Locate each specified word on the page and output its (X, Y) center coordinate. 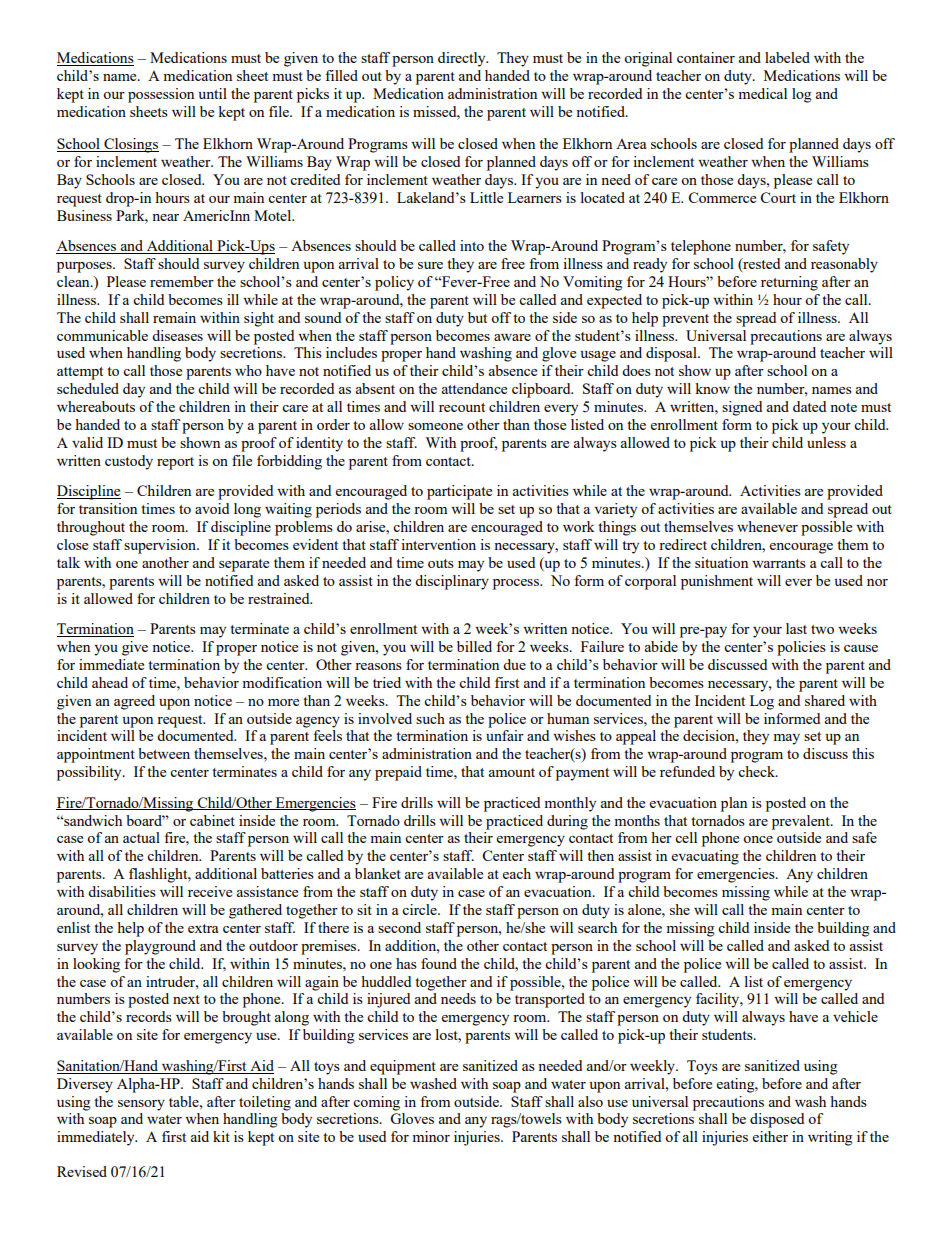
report (175, 463)
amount (512, 772)
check (757, 771)
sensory (141, 1105)
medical (762, 93)
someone (435, 426)
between (164, 753)
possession (161, 95)
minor (431, 1136)
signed (742, 408)
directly (463, 59)
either (770, 1136)
